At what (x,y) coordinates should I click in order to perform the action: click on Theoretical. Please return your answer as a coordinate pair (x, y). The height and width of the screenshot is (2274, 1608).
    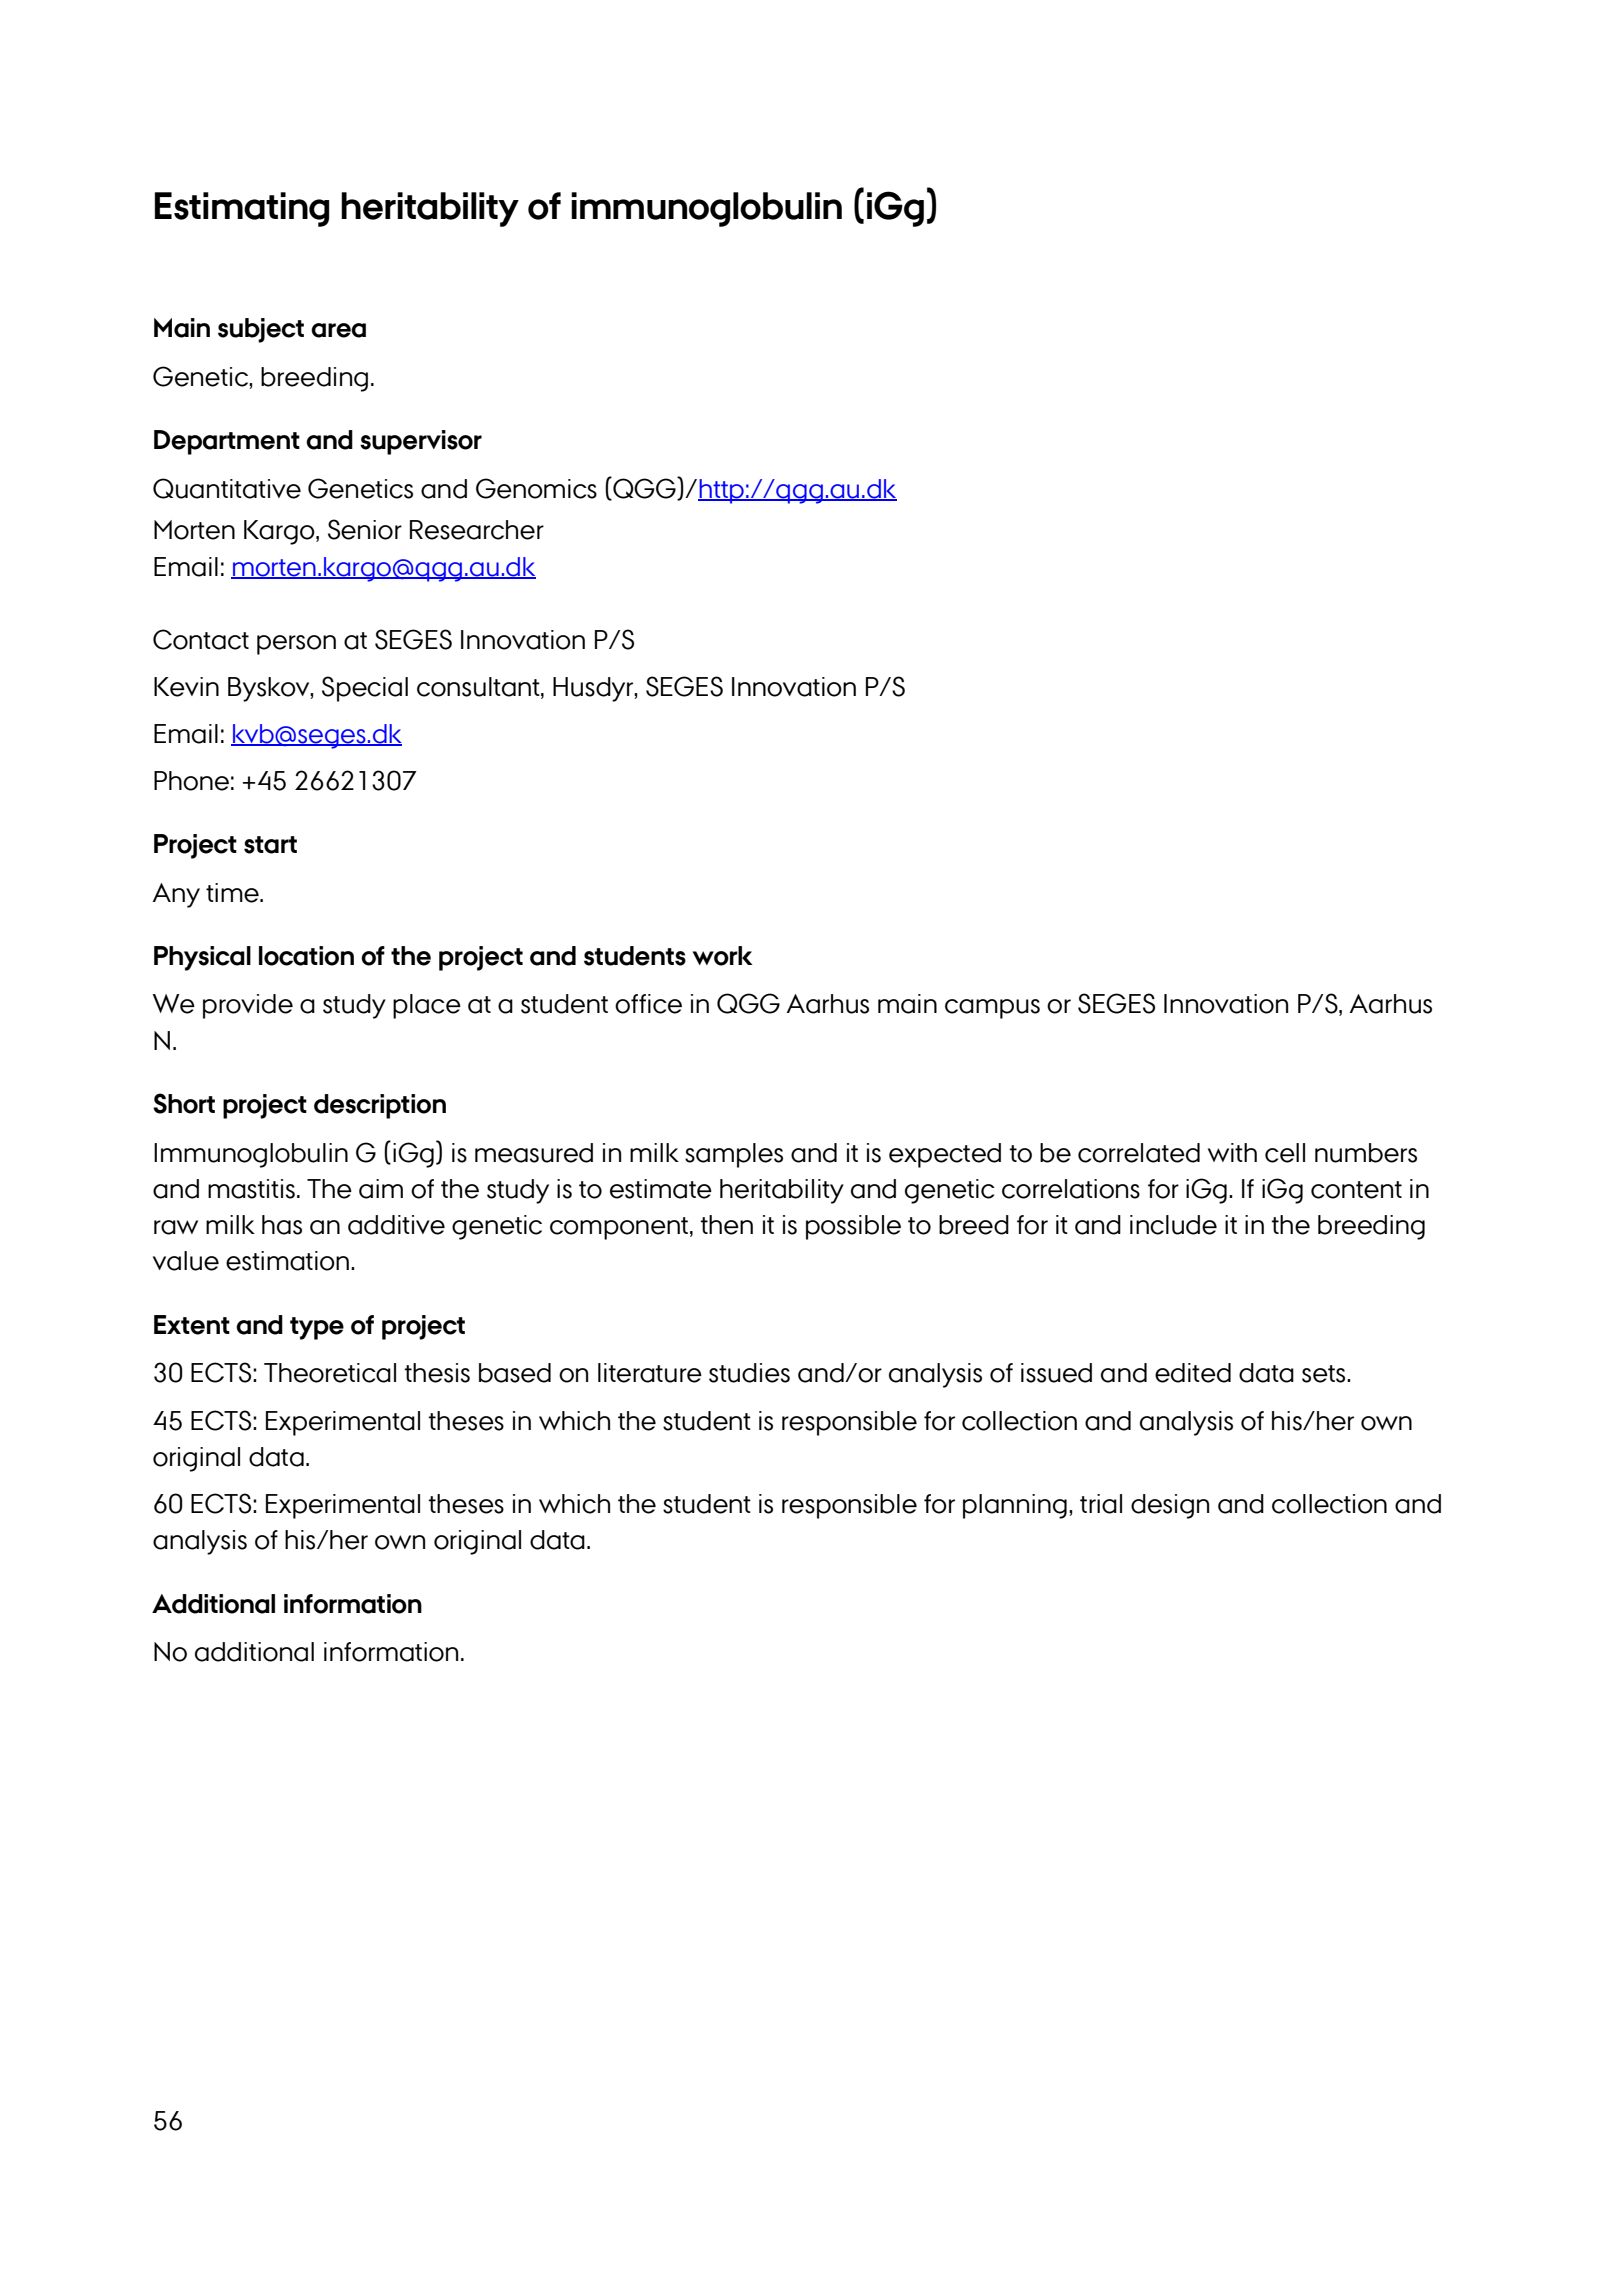
    Looking at the image, I should click on (330, 1373).
